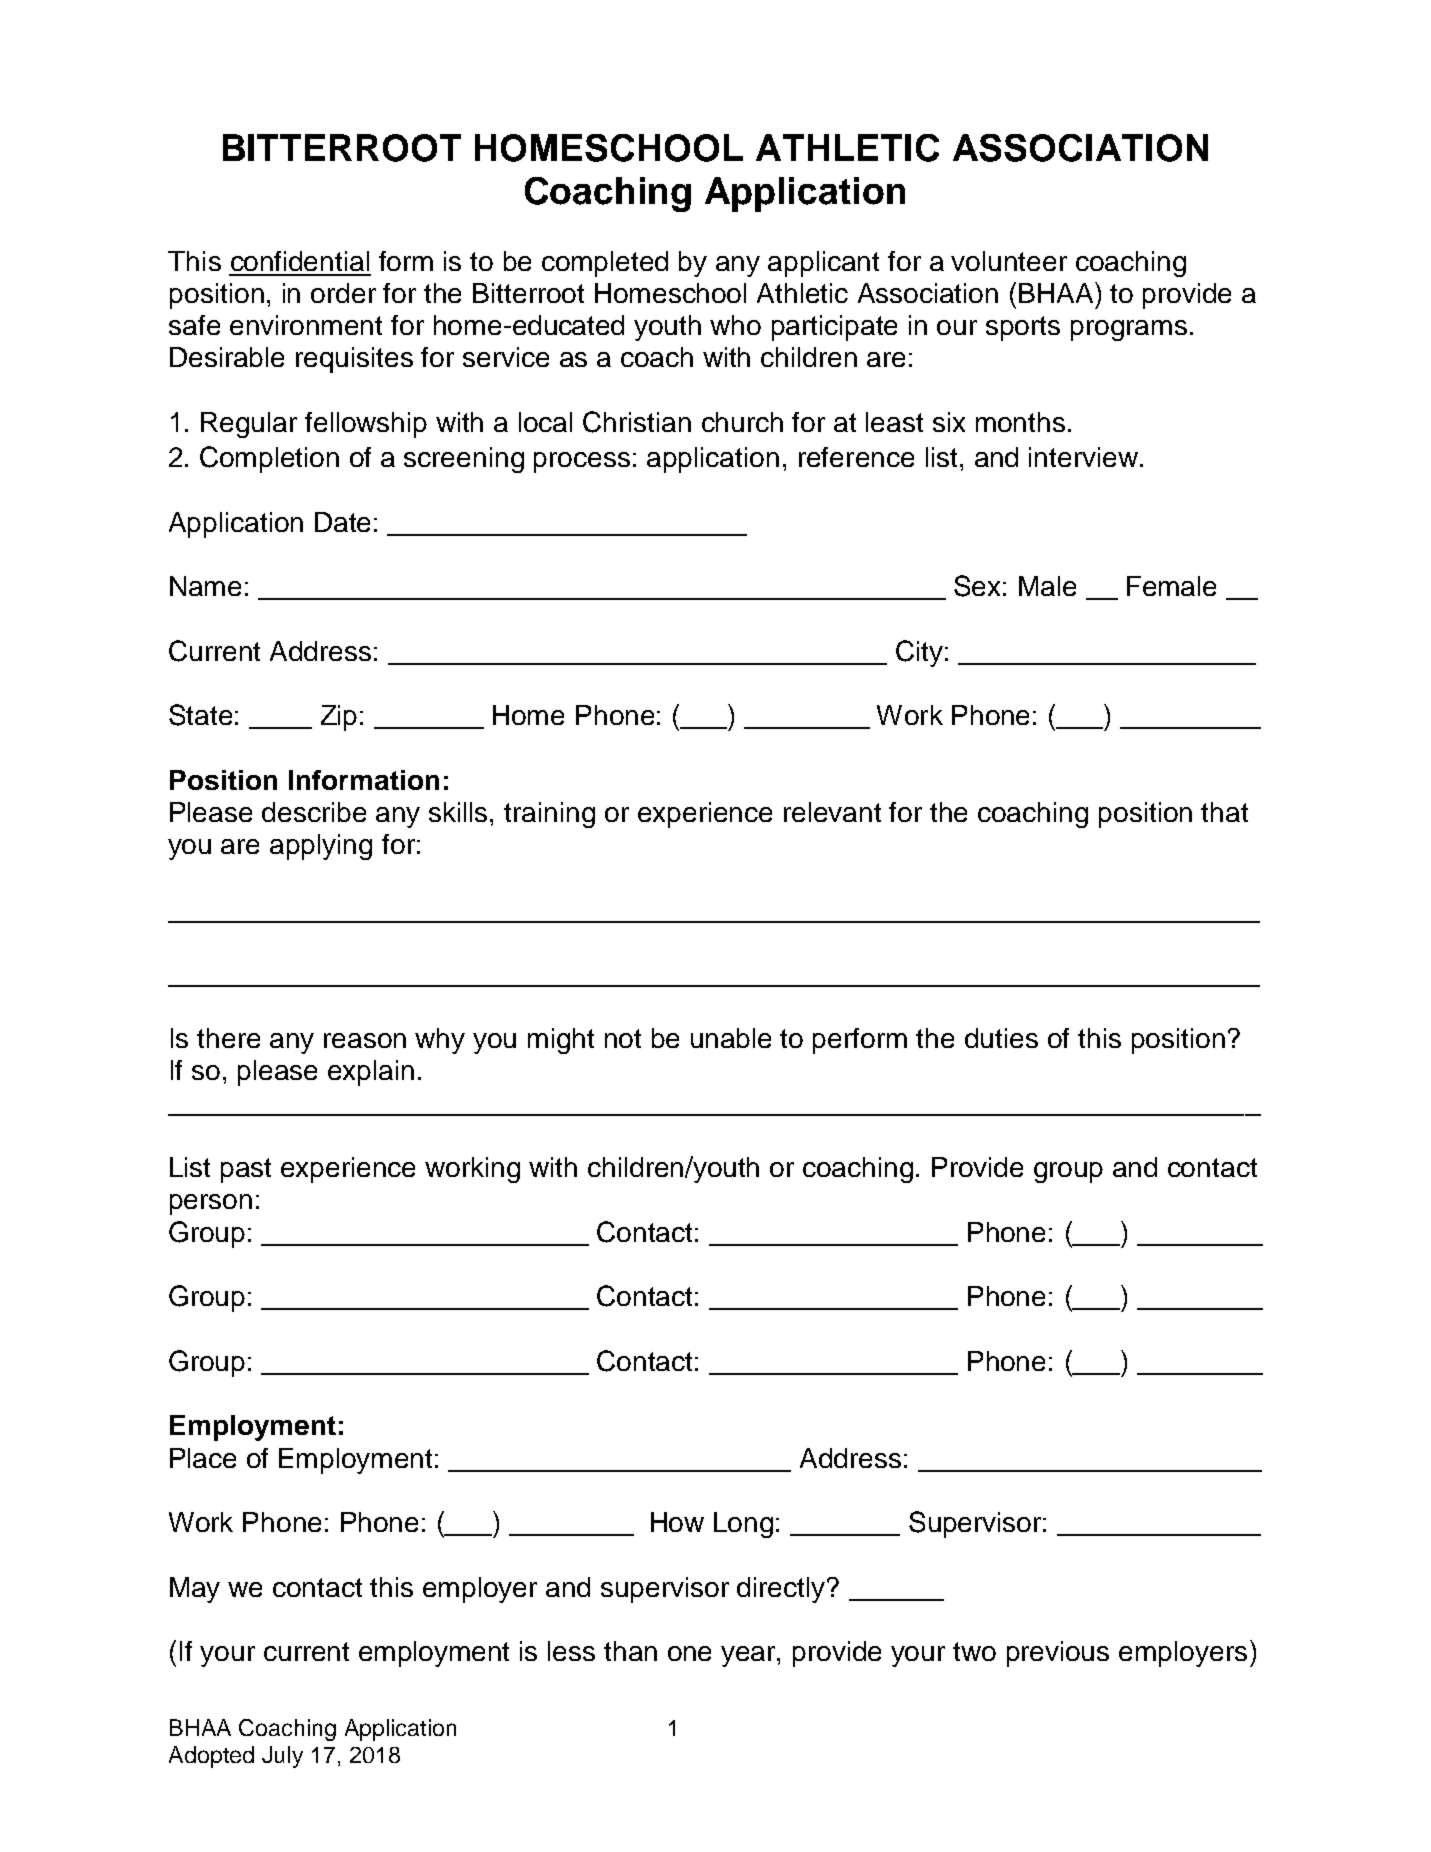  Describe the element at coordinates (211, 1204) in the screenshot. I see `person` at that location.
